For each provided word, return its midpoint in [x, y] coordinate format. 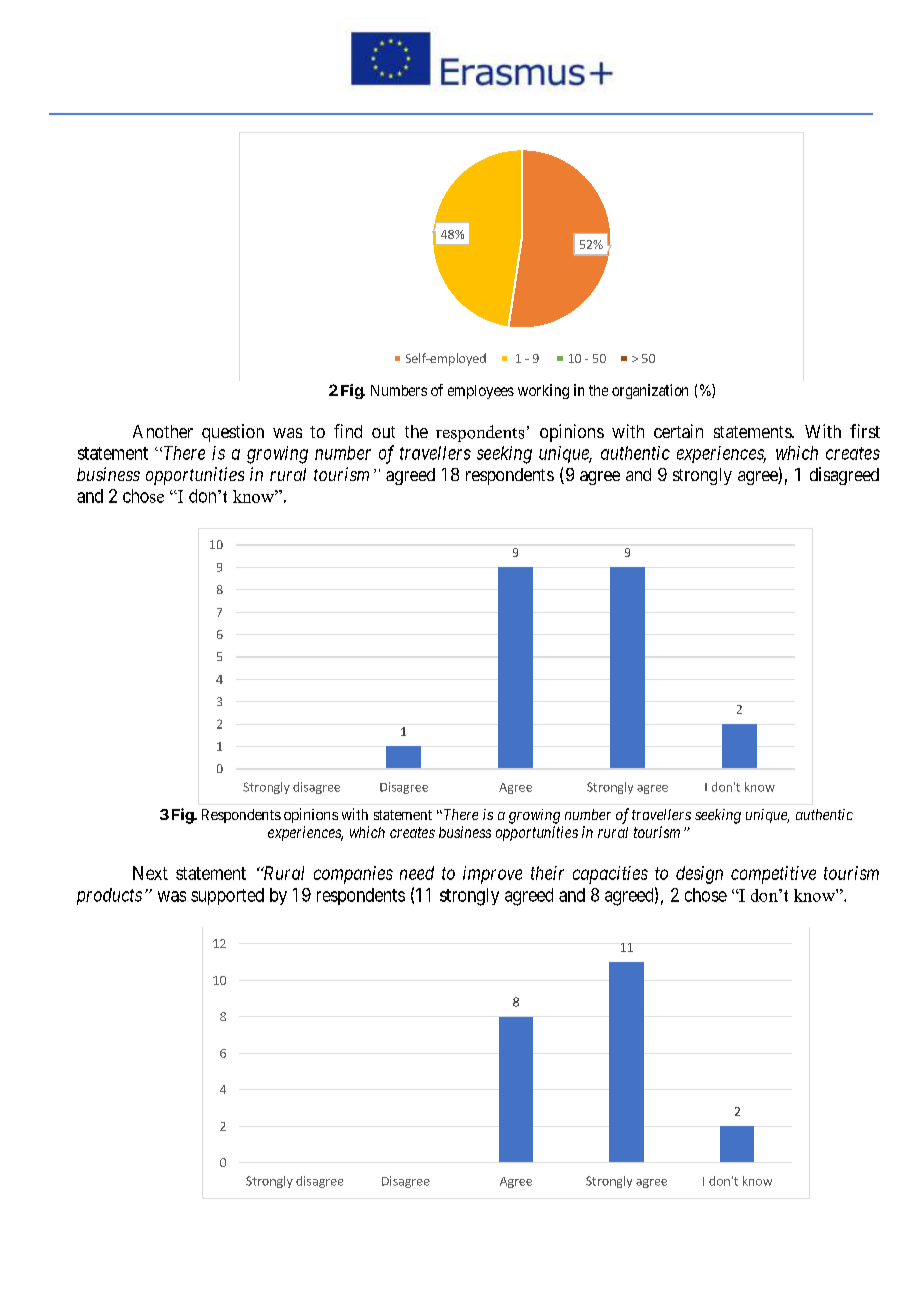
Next [150, 873]
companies [353, 875]
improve [492, 875]
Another [163, 431]
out [383, 432]
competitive [773, 875]
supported [227, 896]
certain [678, 431]
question [233, 433]
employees [481, 392]
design [699, 875]
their [547, 873]
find [348, 431]
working [543, 391]
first [865, 431]
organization [650, 391]
